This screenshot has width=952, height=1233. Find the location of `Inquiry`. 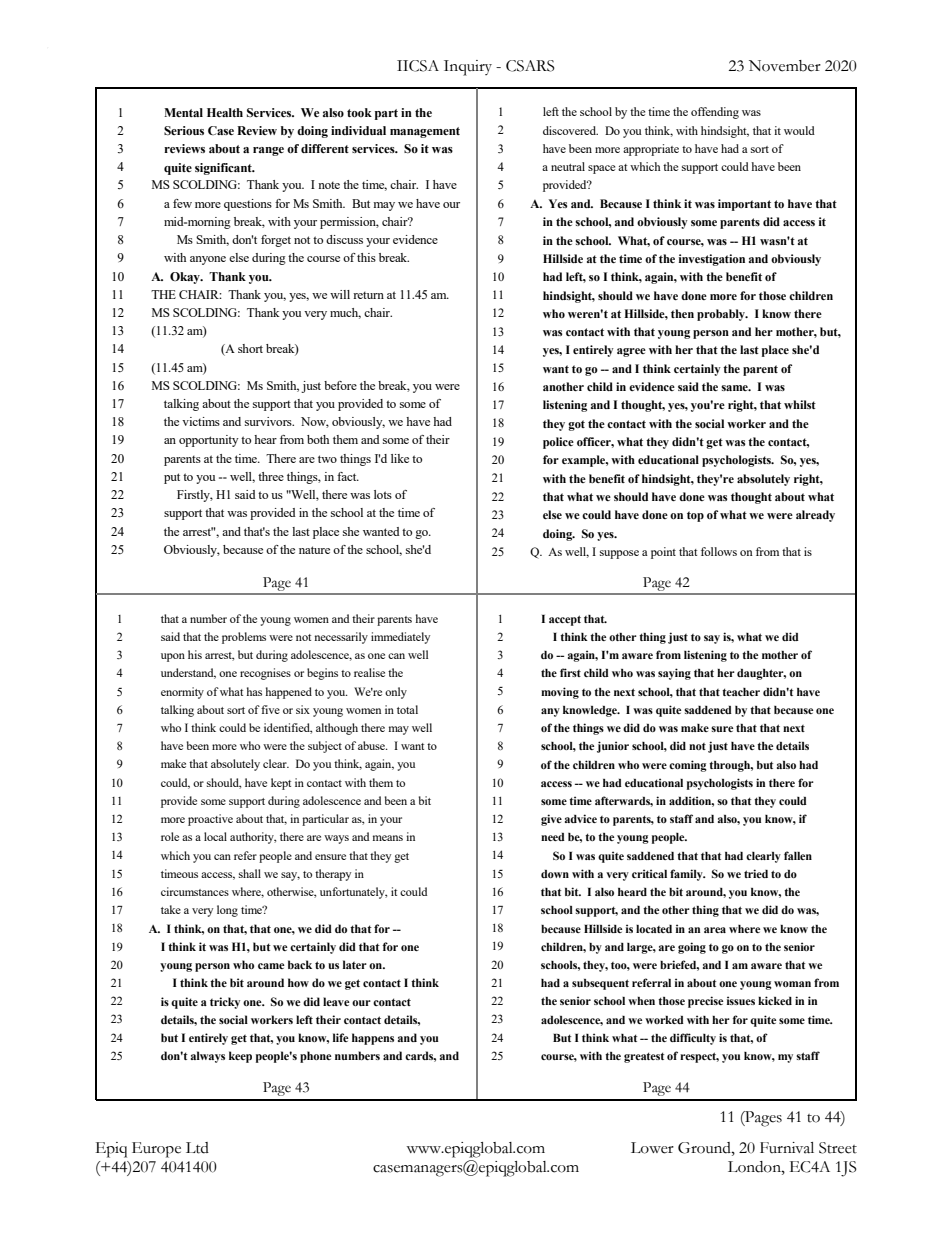

Inquiry is located at coordinates (468, 68).
